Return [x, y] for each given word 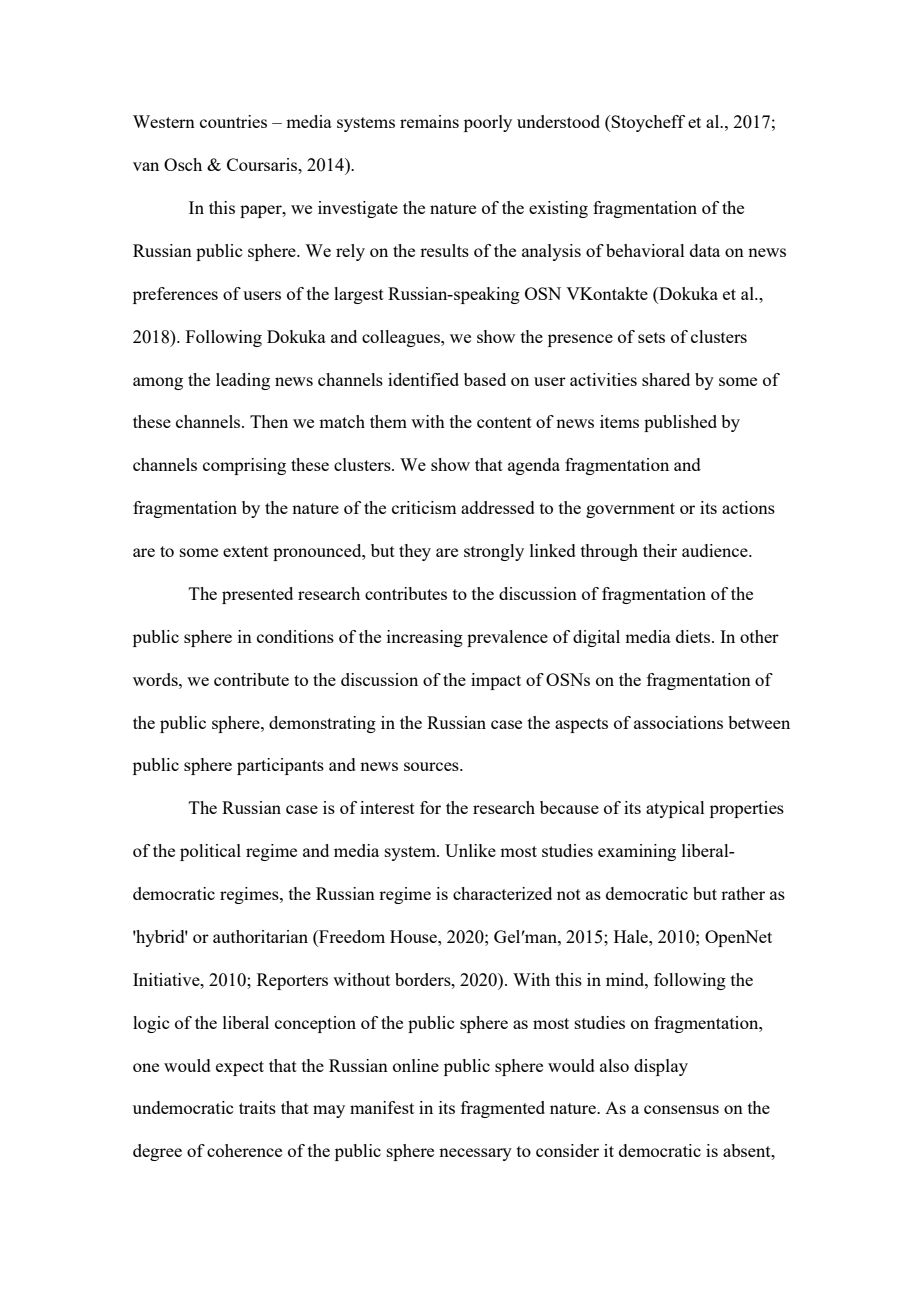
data [705, 250]
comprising [244, 466]
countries [233, 121]
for [430, 807]
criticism [424, 507]
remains [429, 121]
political [210, 852]
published [680, 423]
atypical [675, 809]
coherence [244, 1150]
